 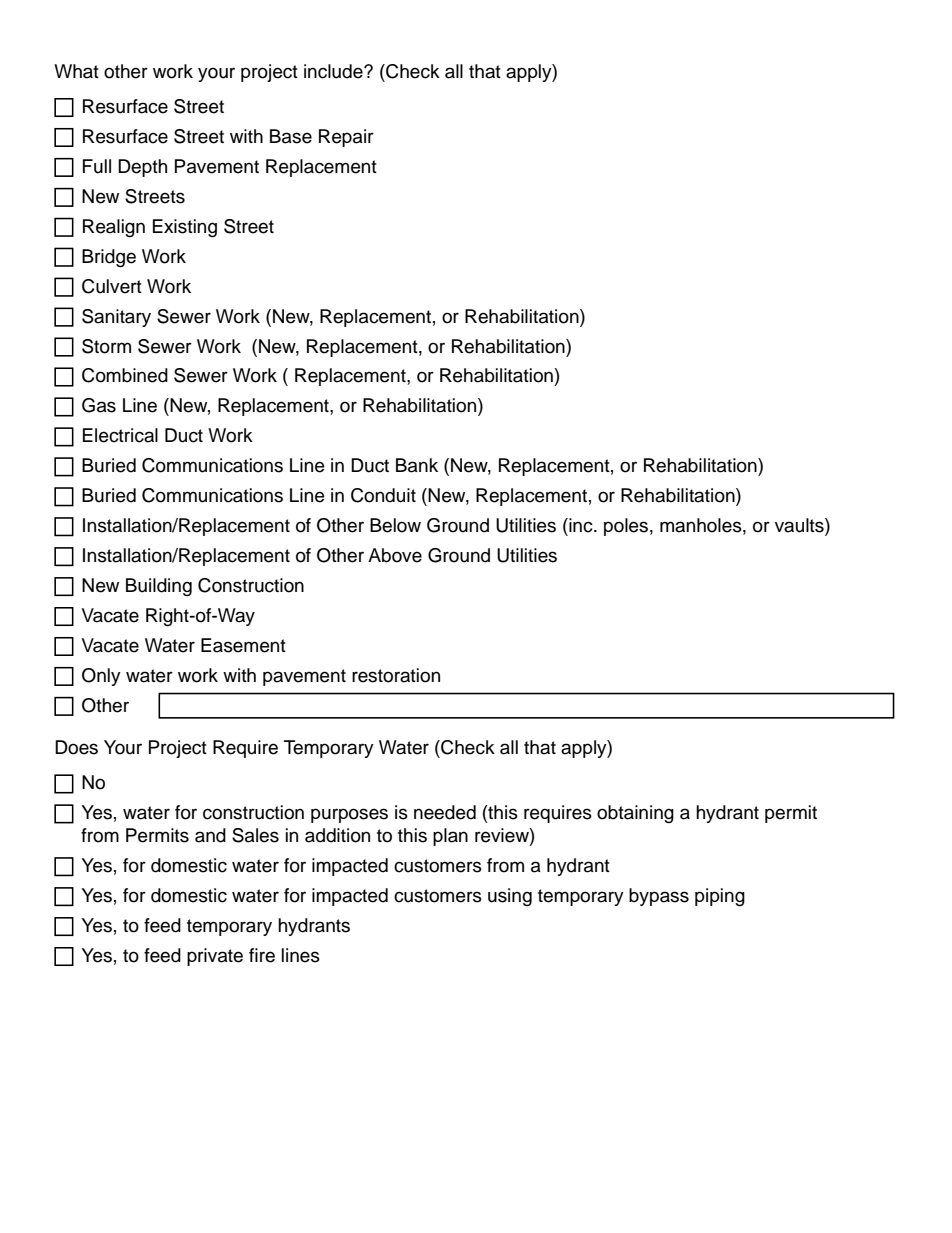 I want to click on What, so click(x=76, y=71).
